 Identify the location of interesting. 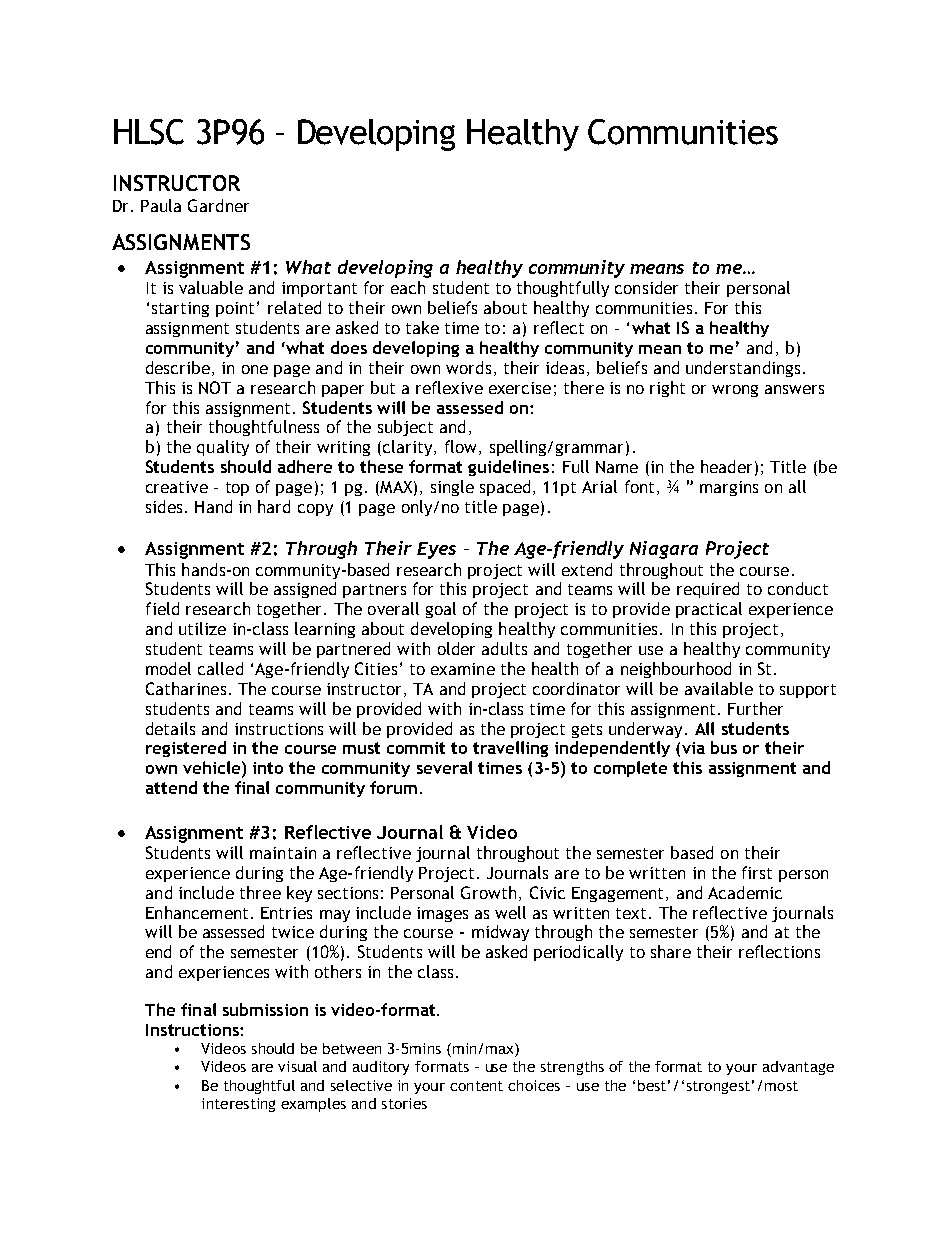
(238, 1105).
